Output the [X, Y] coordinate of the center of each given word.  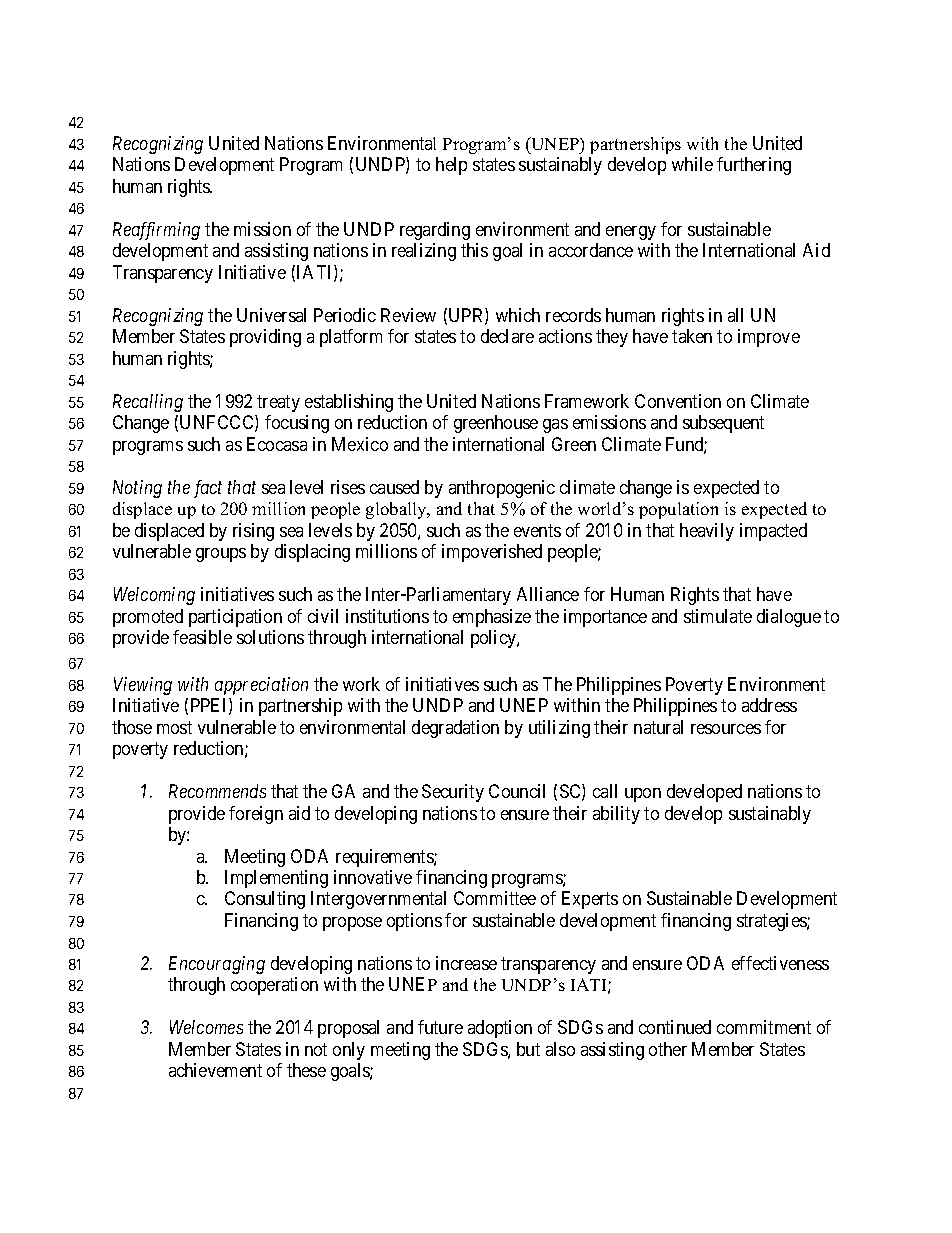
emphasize [492, 618]
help [451, 166]
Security [453, 793]
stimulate [718, 616]
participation [235, 618]
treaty [278, 403]
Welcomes [206, 1027]
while [692, 164]
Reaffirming [156, 231]
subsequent [723, 424]
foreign [256, 815]
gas [555, 426]
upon [643, 795]
